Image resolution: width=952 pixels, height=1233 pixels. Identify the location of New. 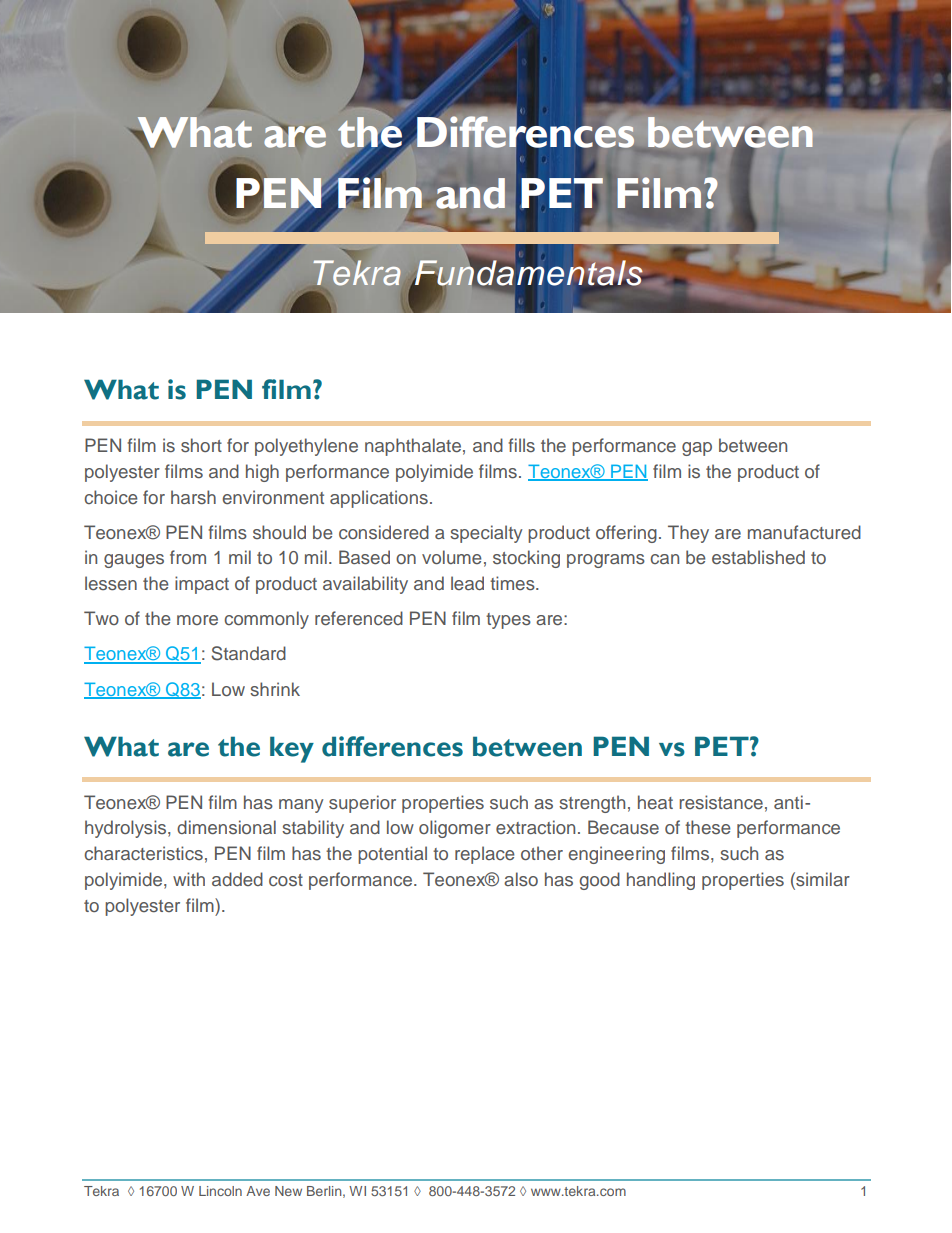
(288, 1191).
